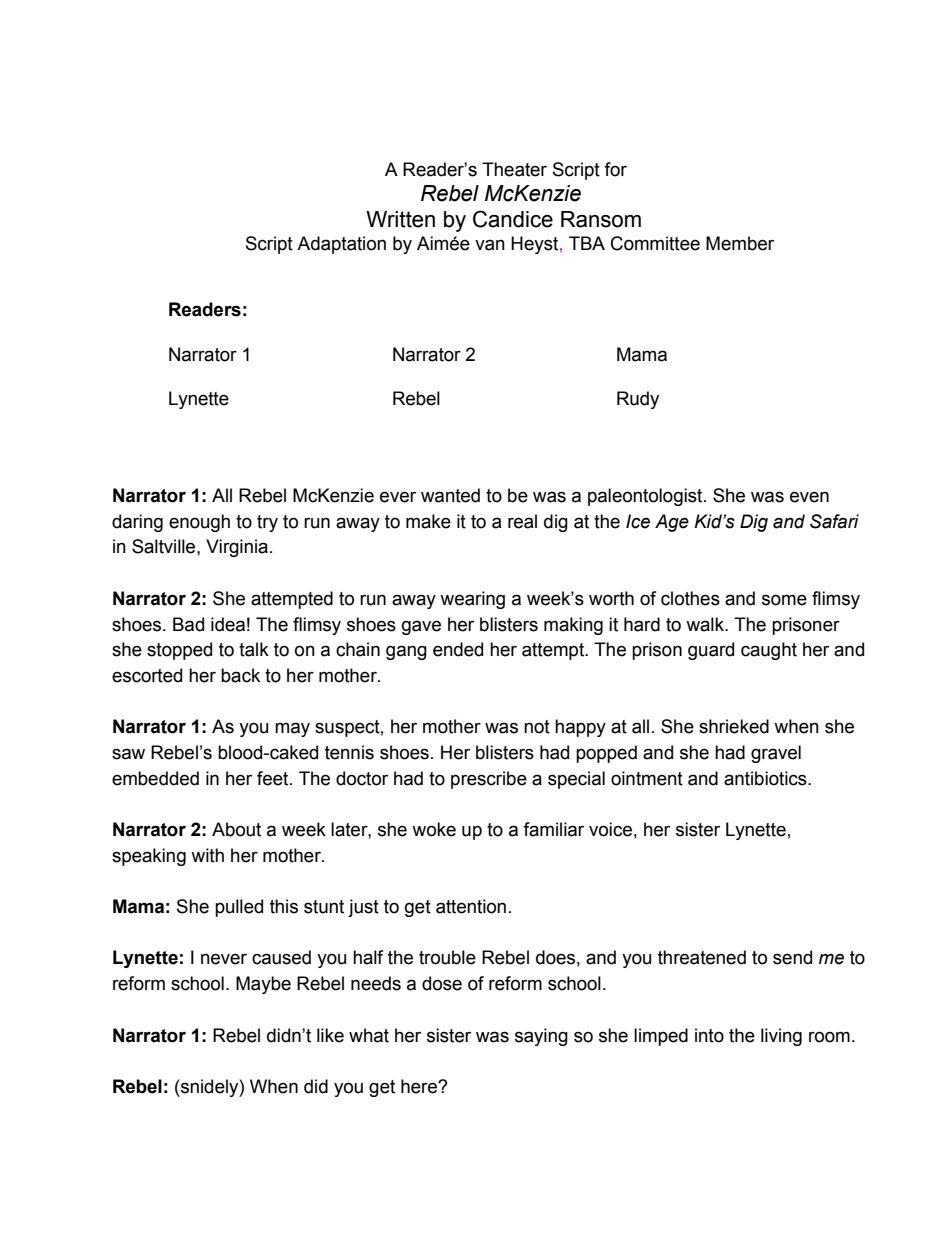 This page has width=952, height=1233. I want to click on Member, so click(740, 243).
